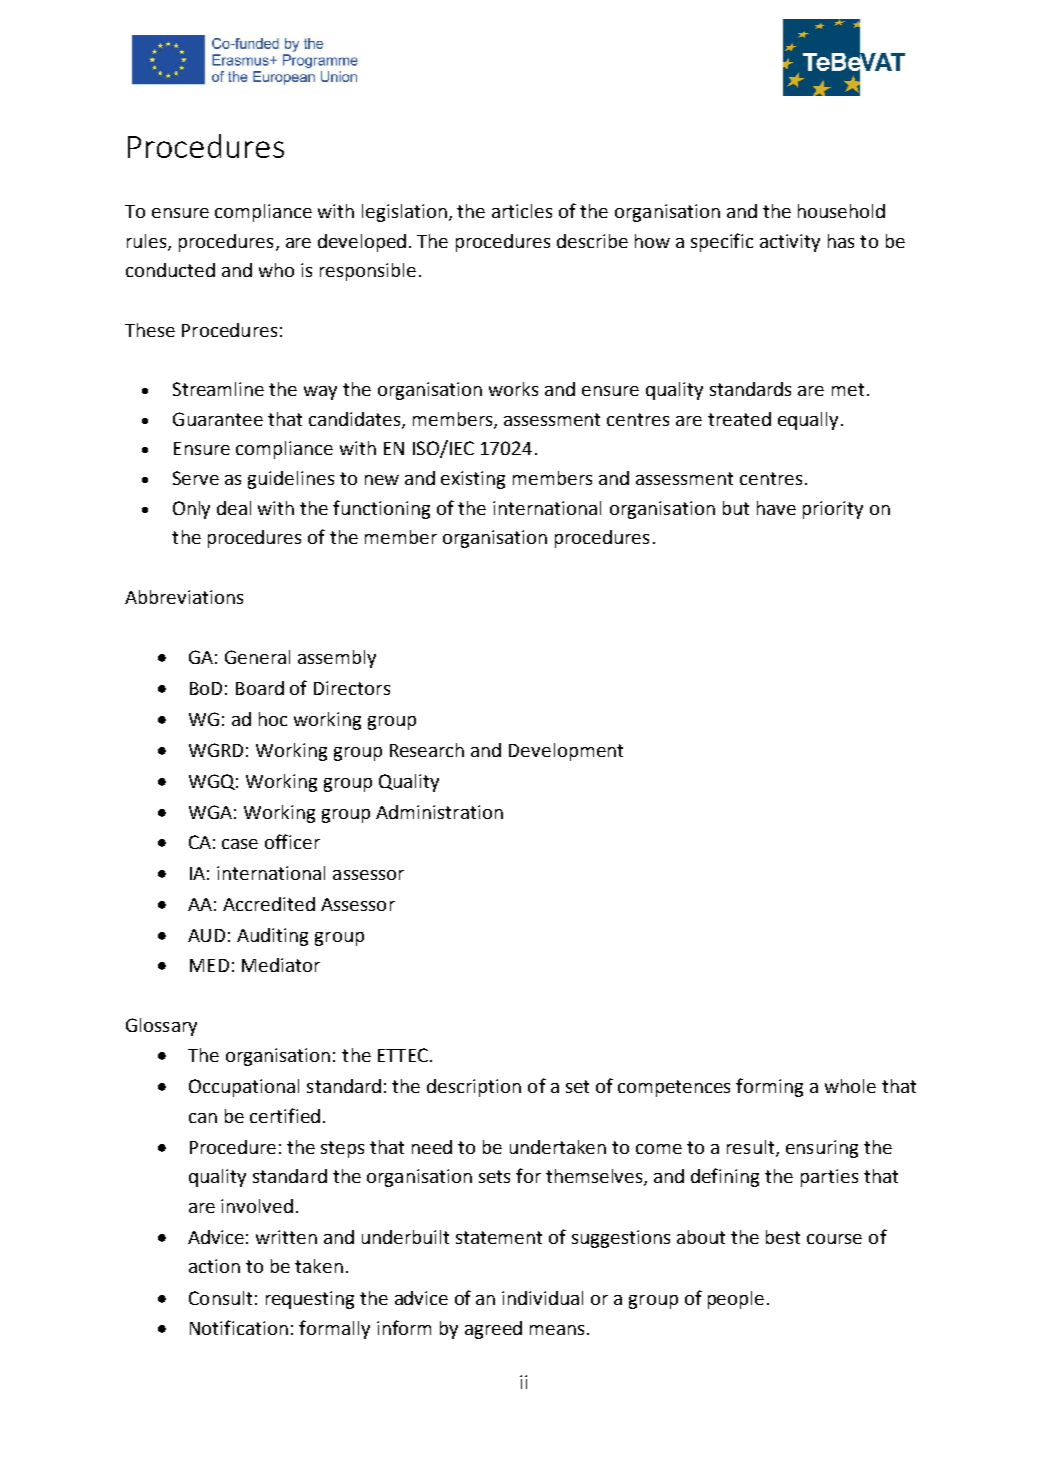 This screenshot has height=1483, width=1048. What do you see at coordinates (220, 1298) in the screenshot?
I see `Consult` at bounding box center [220, 1298].
